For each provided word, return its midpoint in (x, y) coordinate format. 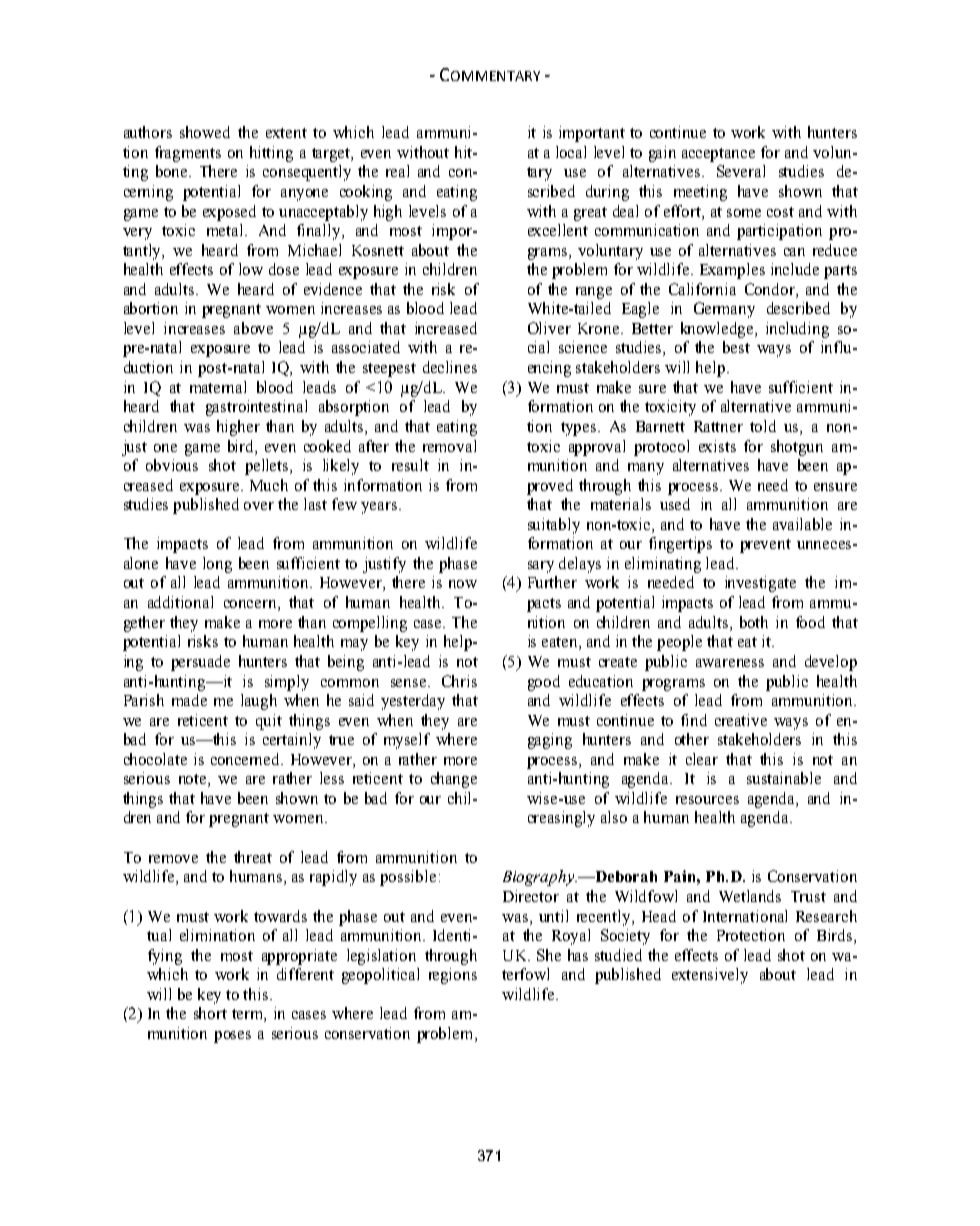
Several (741, 171)
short (210, 1013)
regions (453, 976)
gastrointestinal (256, 408)
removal (449, 446)
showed (205, 132)
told (763, 426)
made (189, 700)
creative (741, 720)
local (571, 152)
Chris (459, 681)
